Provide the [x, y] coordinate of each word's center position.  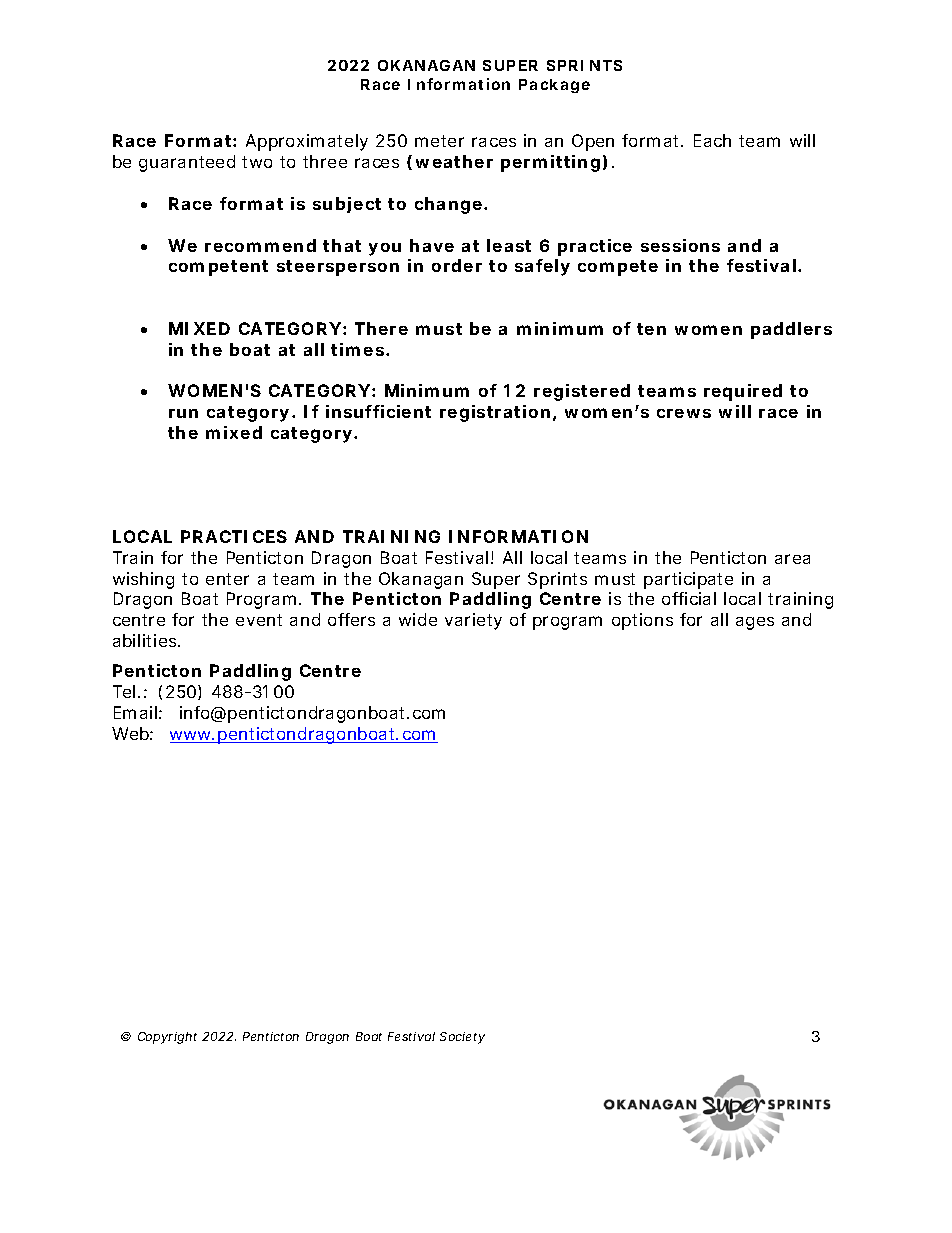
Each [712, 140]
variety [473, 621]
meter [439, 141]
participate [688, 580]
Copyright [167, 1038]
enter [227, 579]
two [257, 162]
